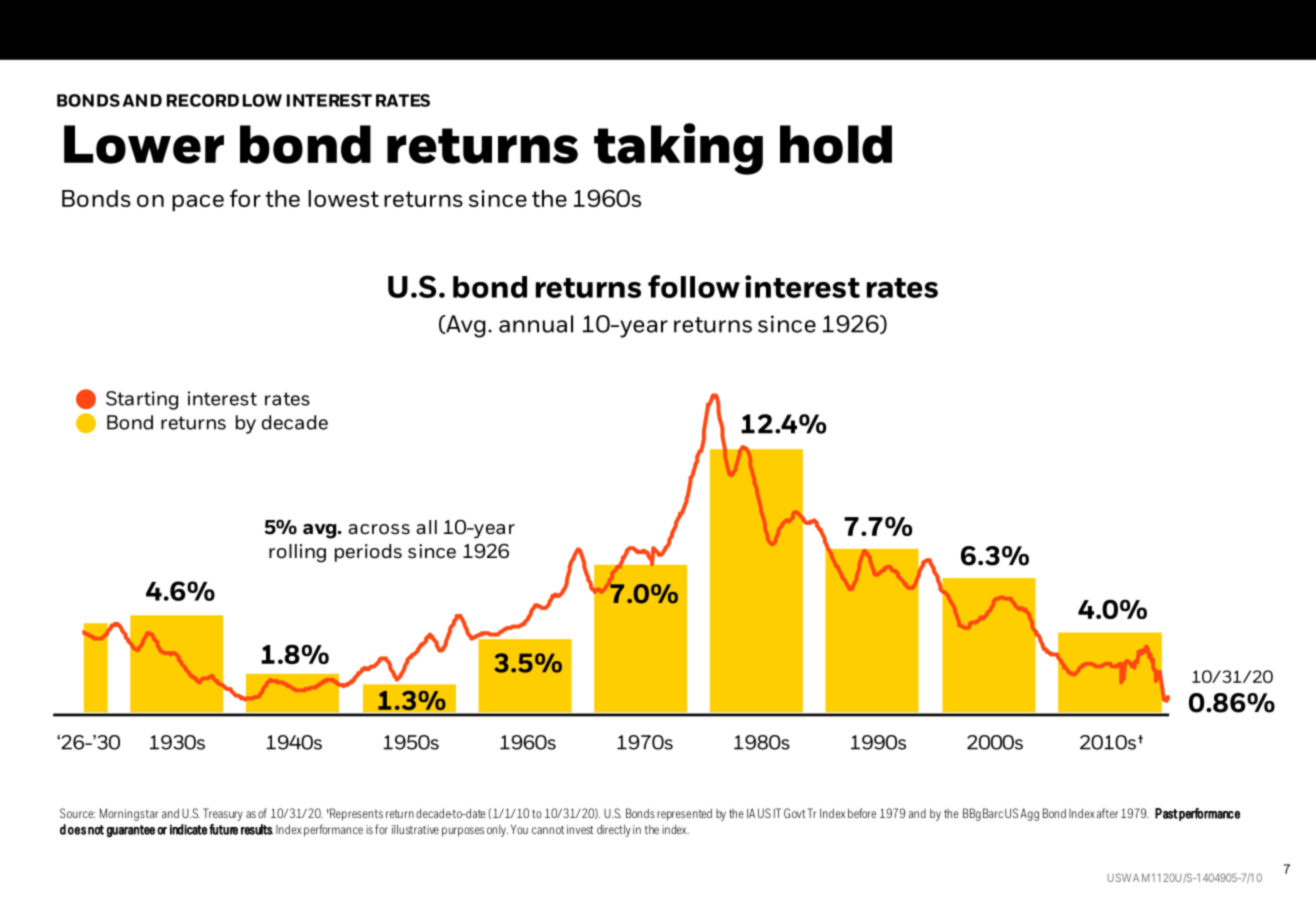 This image has height=897, width=1316. I want to click on invest, so click(580, 829).
